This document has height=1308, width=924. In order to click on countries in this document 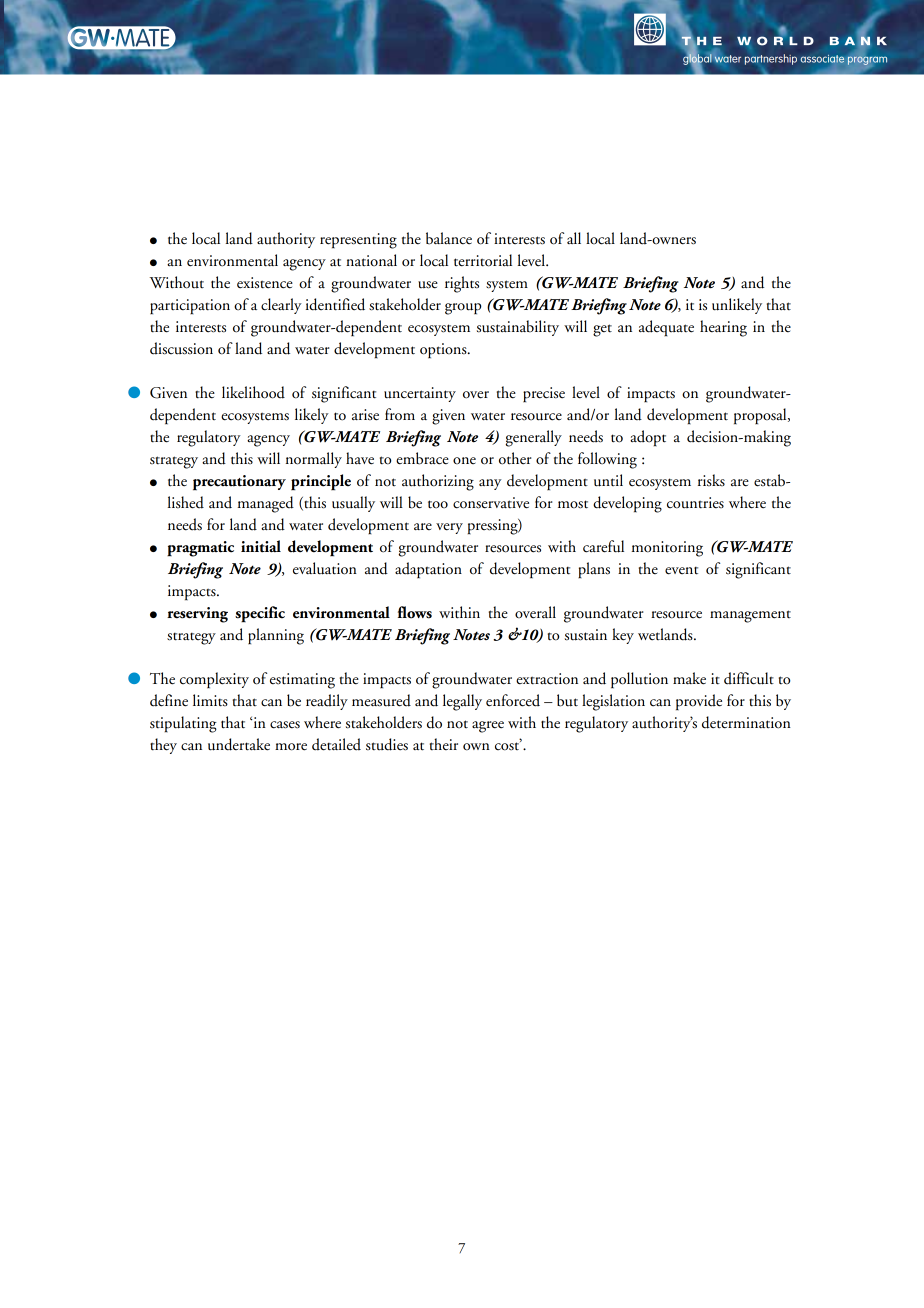, I will do `click(695, 503)`.
